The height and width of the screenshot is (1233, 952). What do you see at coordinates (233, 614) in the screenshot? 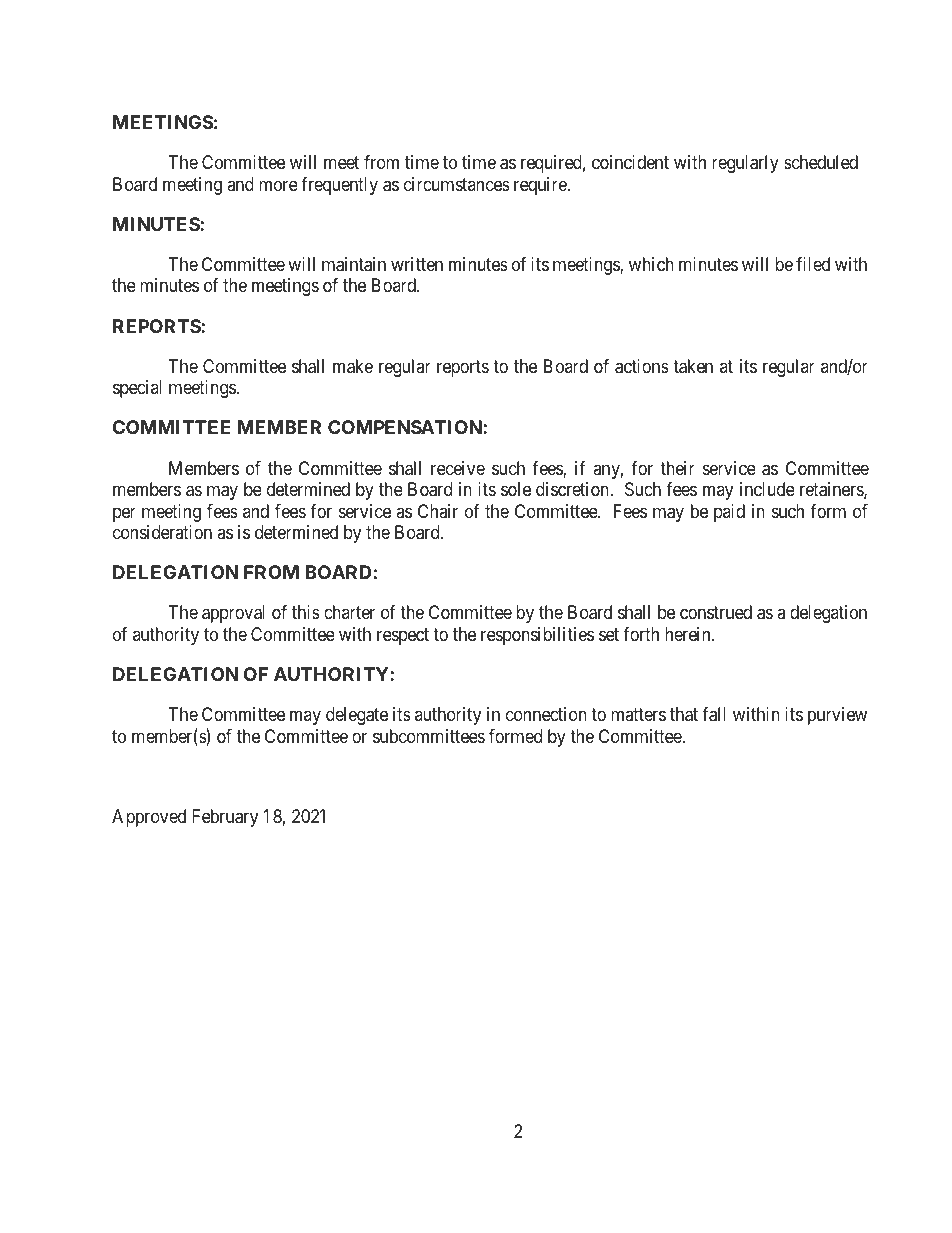
I see `approval` at bounding box center [233, 614].
